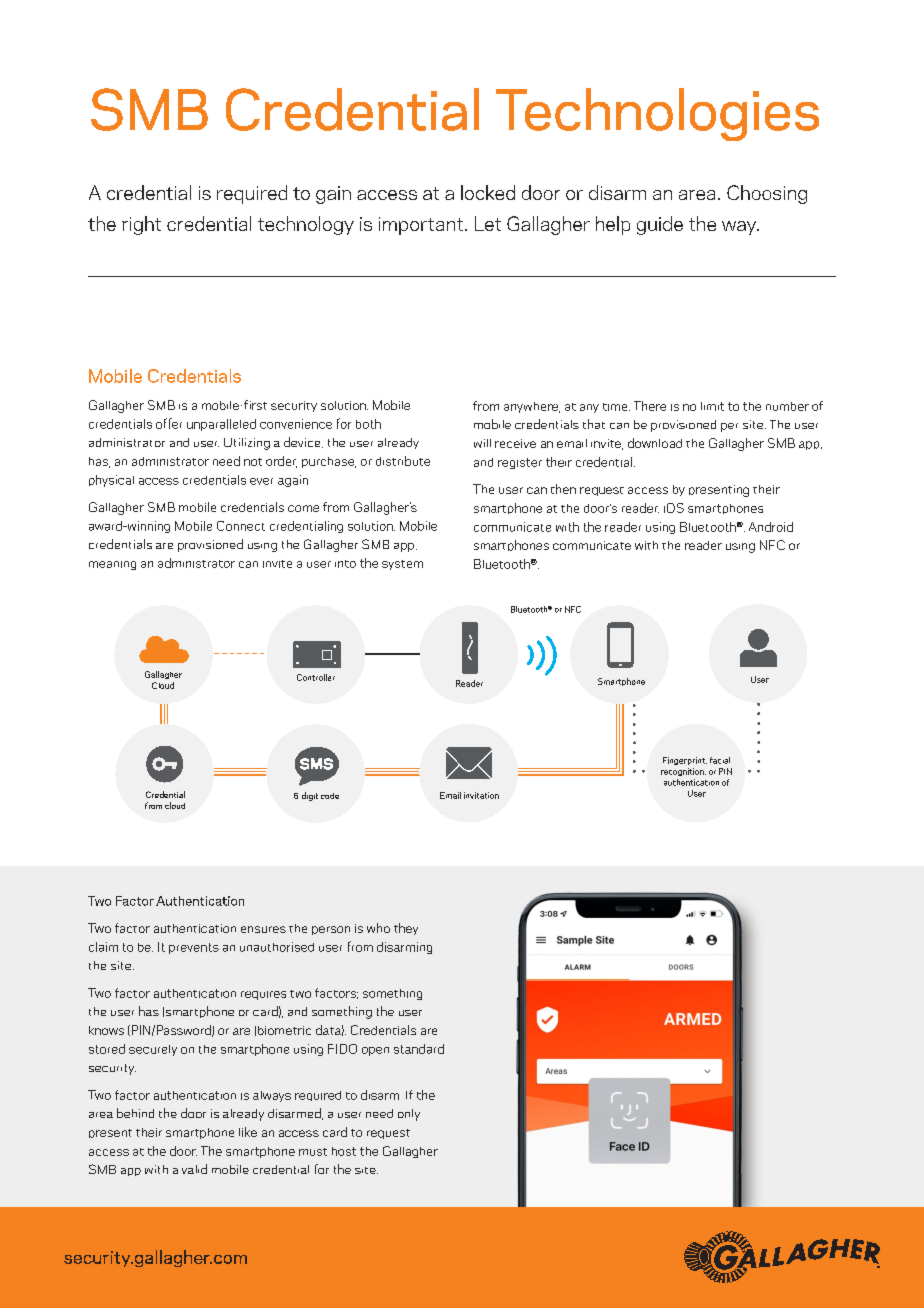 This image has height=1308, width=924. I want to click on meaning, so click(112, 565).
